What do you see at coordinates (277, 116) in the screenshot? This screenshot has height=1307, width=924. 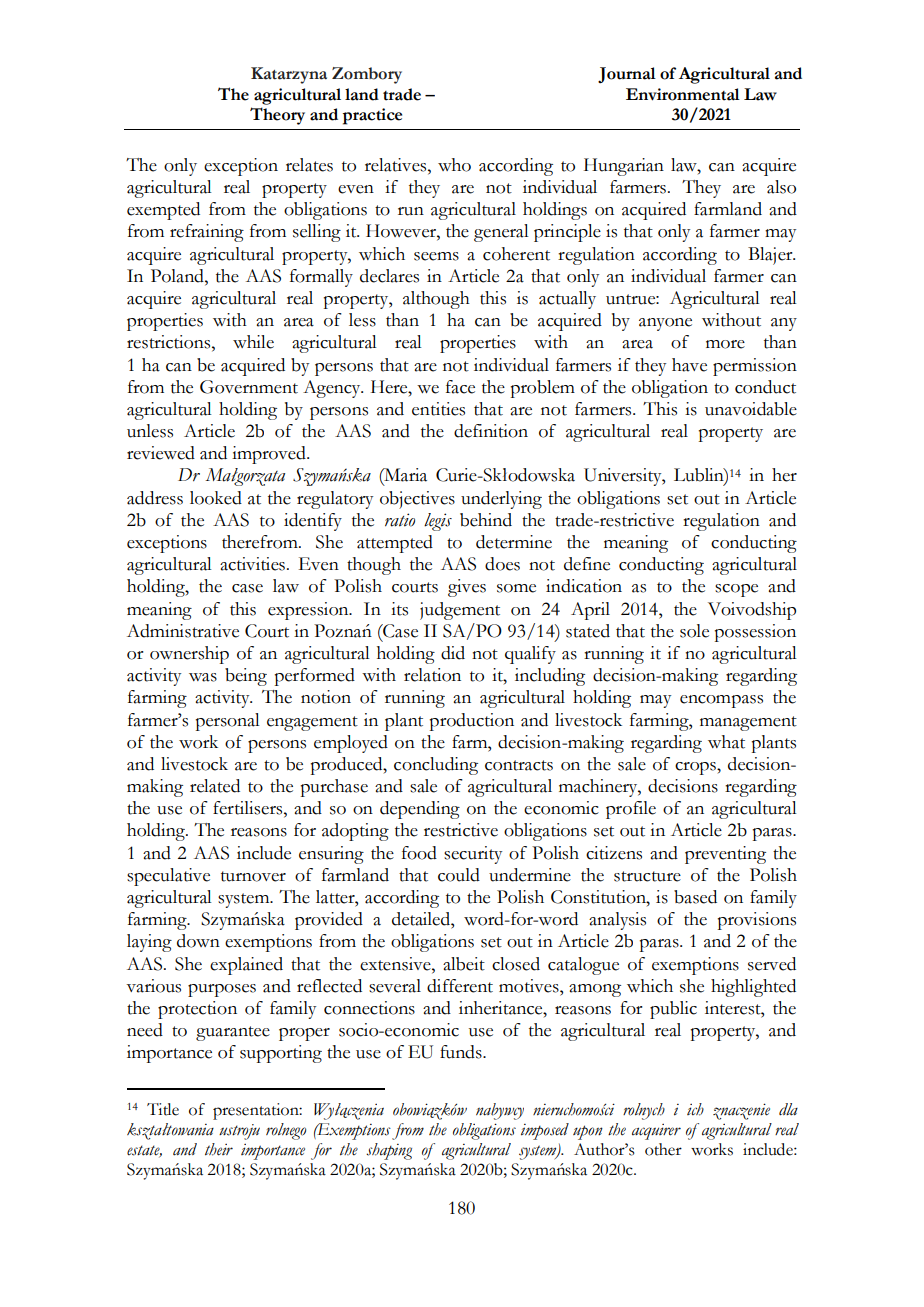 I see `Theory` at bounding box center [277, 116].
